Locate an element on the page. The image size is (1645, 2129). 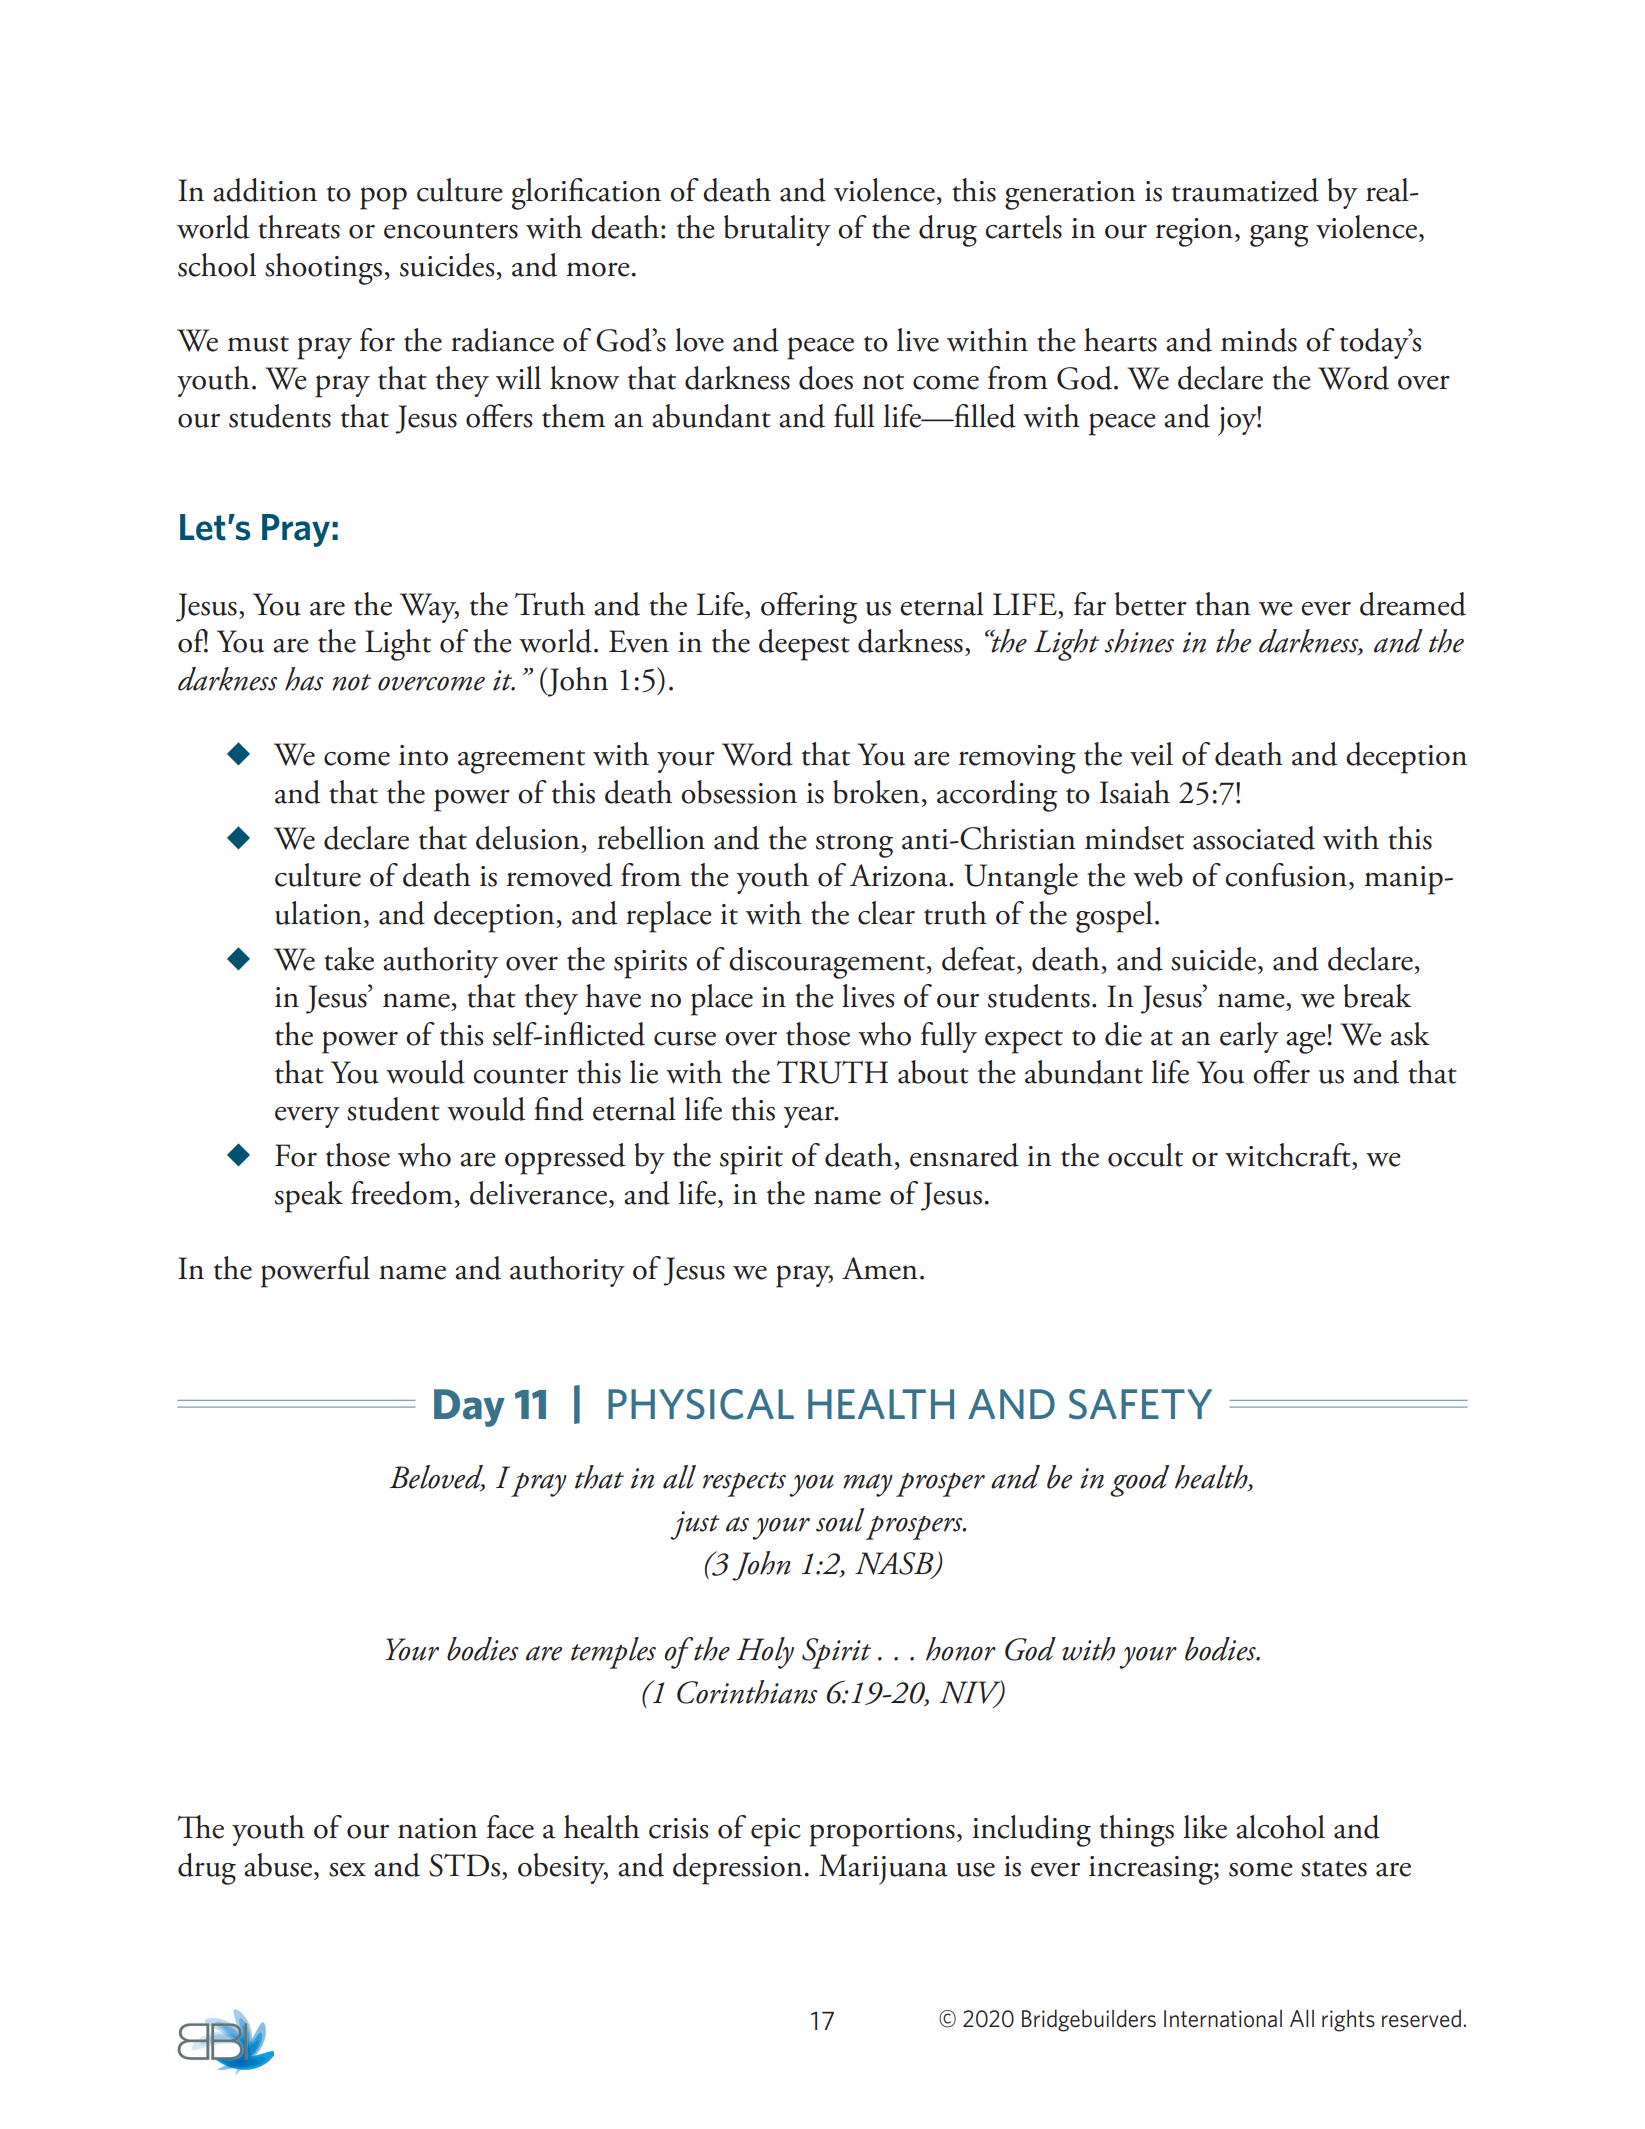
shootings is located at coordinates (325, 269).
